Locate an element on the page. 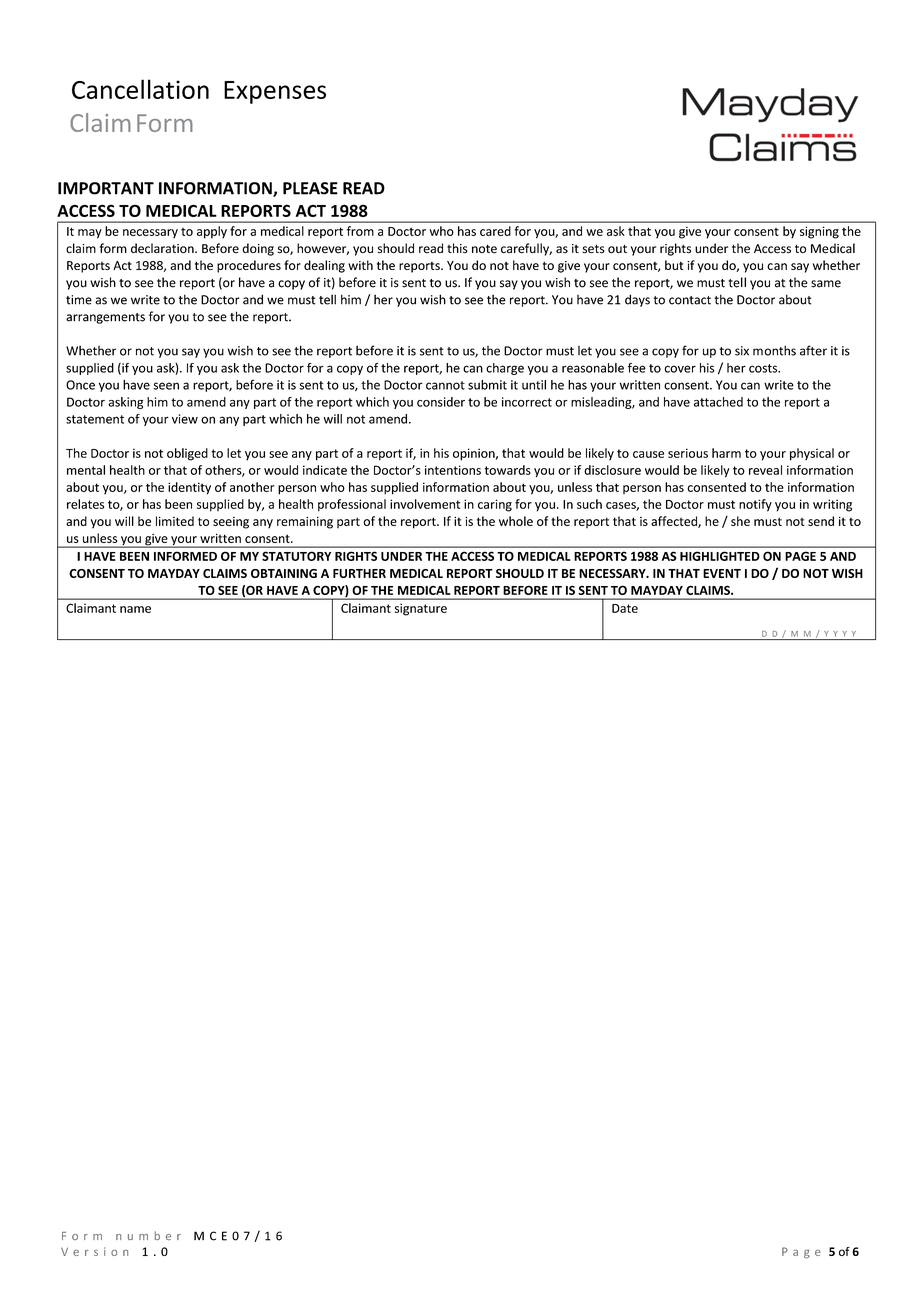 This page has height=1307, width=924. Expenses is located at coordinates (275, 92).
